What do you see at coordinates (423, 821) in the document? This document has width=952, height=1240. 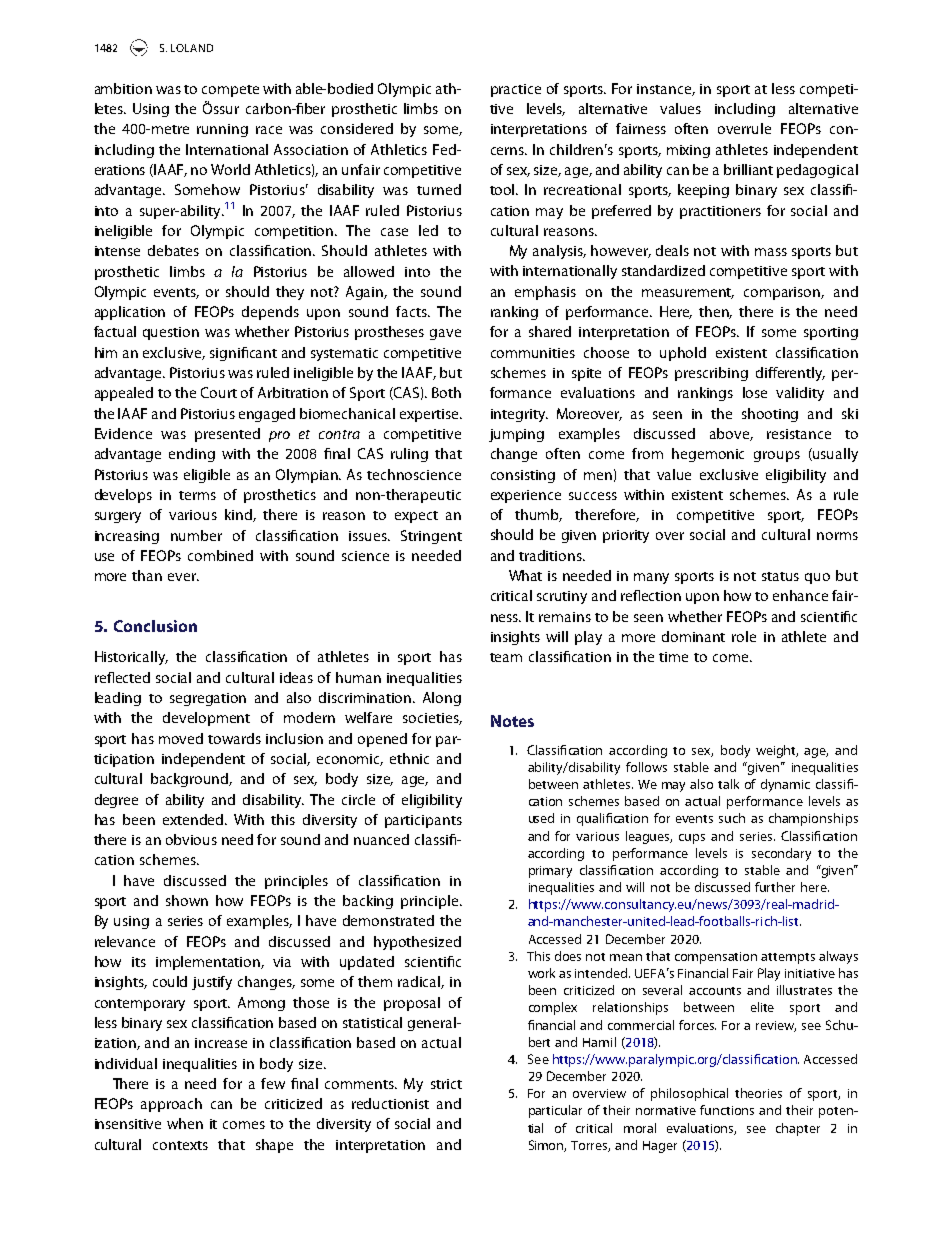 I see `participants` at bounding box center [423, 821].
